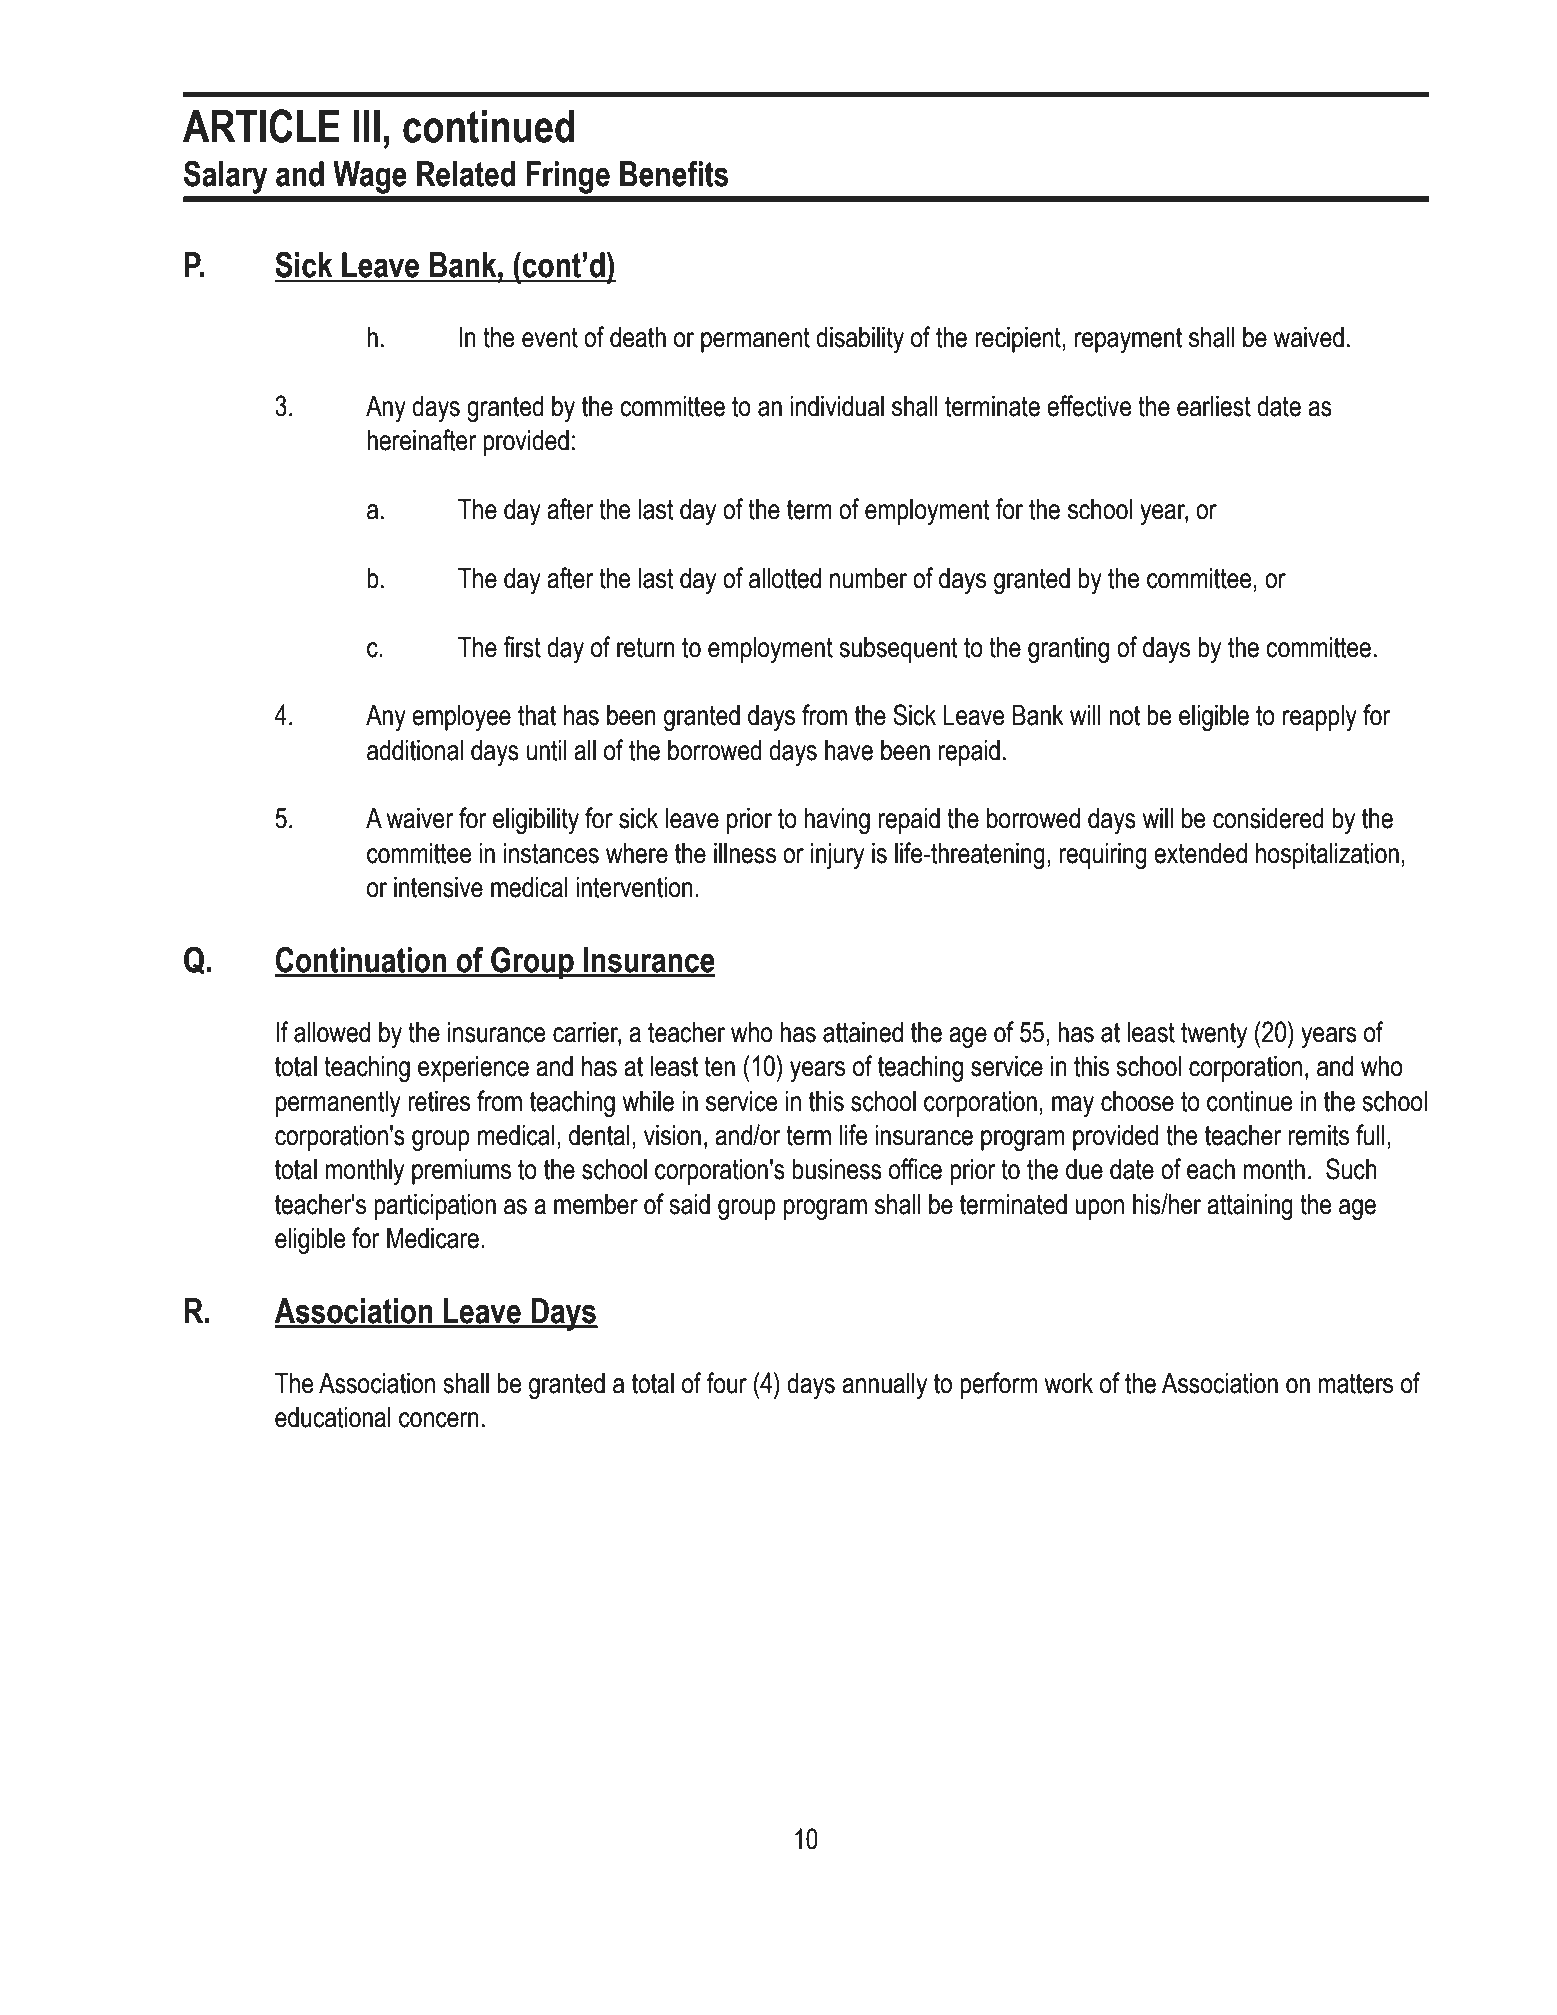 The height and width of the page is (2015, 1557). What do you see at coordinates (785, 578) in the page?
I see `allotted` at bounding box center [785, 578].
